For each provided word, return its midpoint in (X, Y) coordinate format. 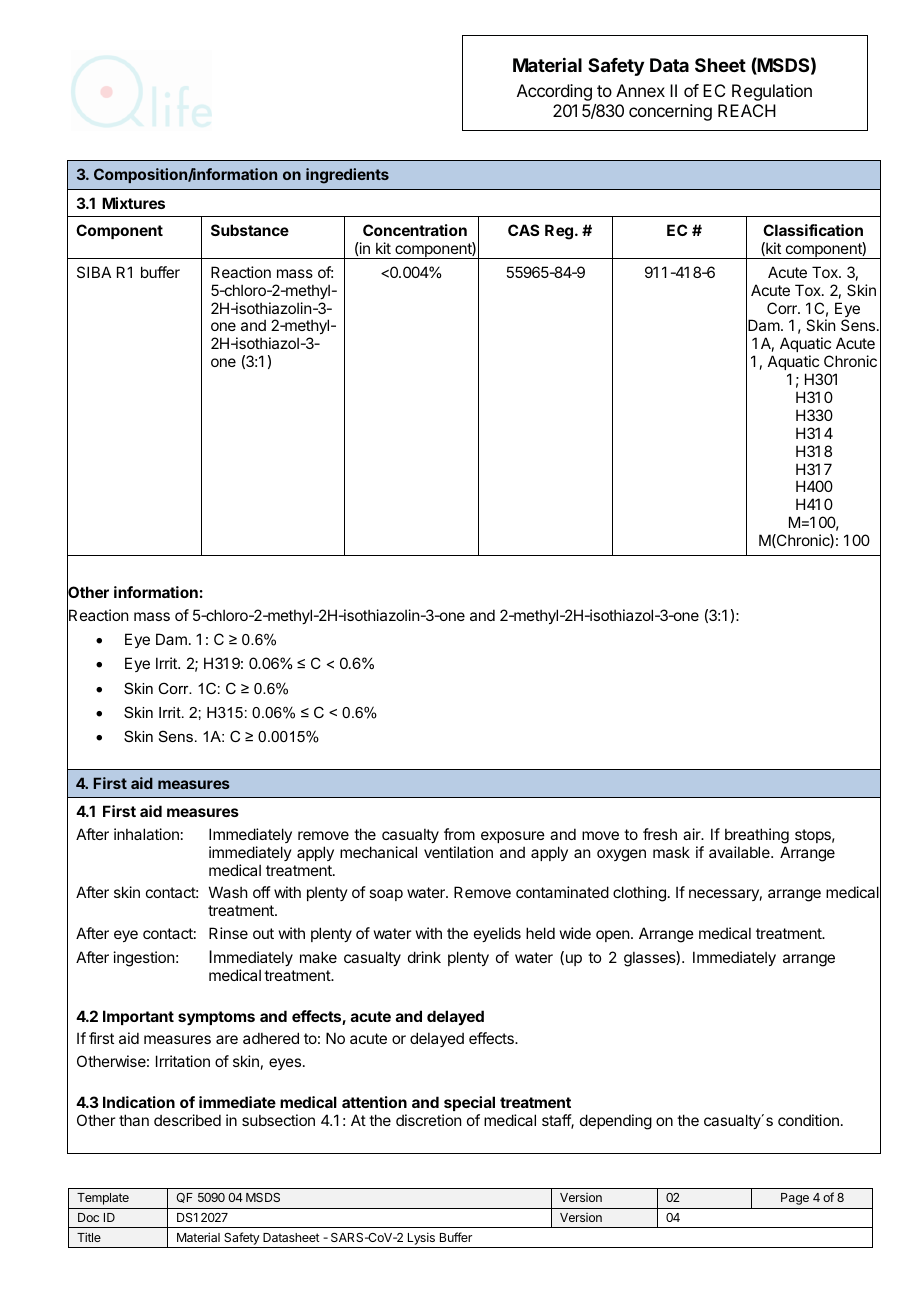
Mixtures (133, 203)
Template (103, 1199)
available (740, 852)
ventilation (458, 852)
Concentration (415, 230)
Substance (250, 230)
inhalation (146, 834)
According (554, 92)
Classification (813, 230)
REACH (747, 110)
